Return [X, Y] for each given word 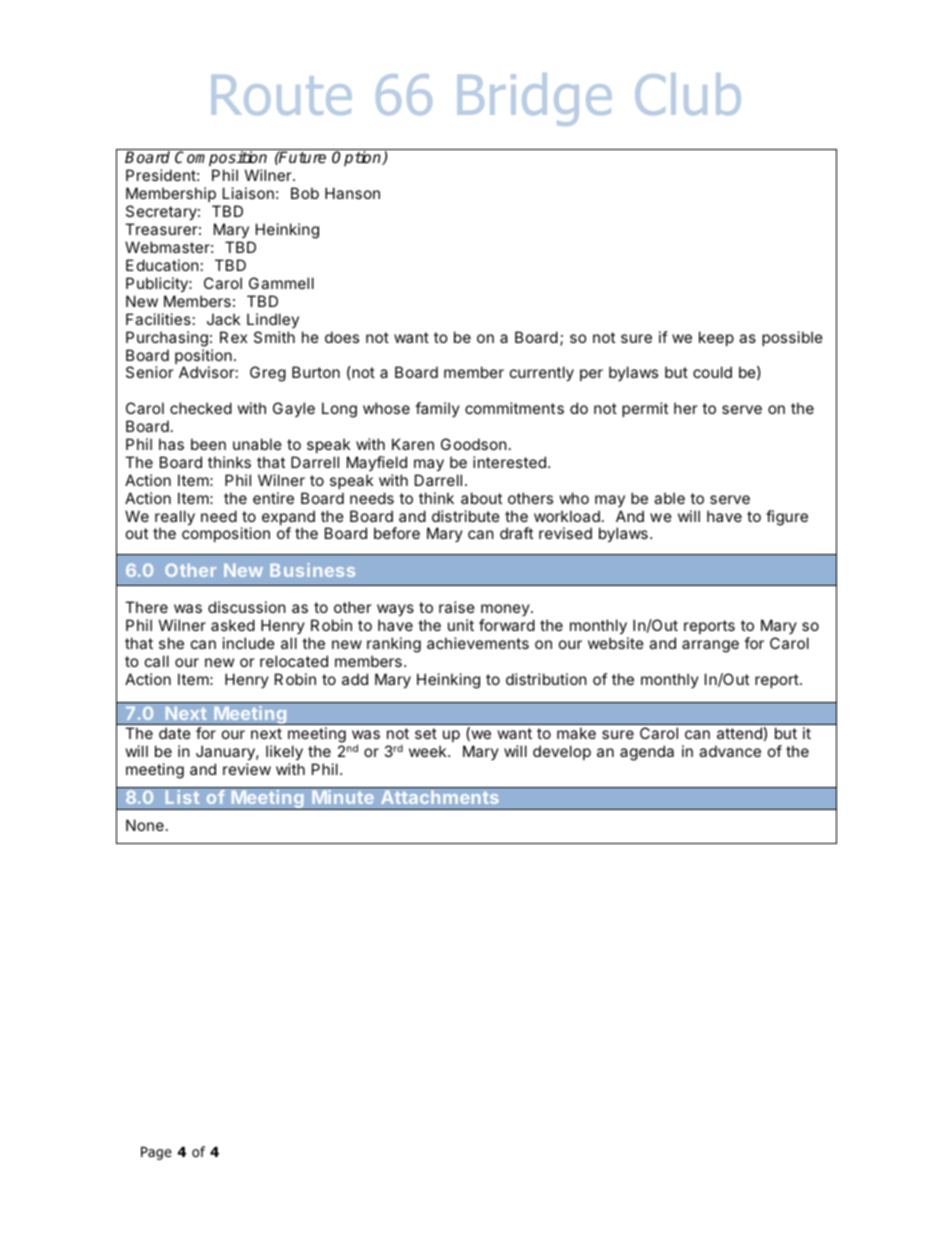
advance [730, 751]
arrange [710, 646]
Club [688, 94]
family [437, 409]
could [712, 372]
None [145, 825]
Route [282, 95]
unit [461, 625]
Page [156, 1153]
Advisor [207, 372]
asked [233, 625]
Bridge [535, 99]
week [429, 751]
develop [562, 752]
